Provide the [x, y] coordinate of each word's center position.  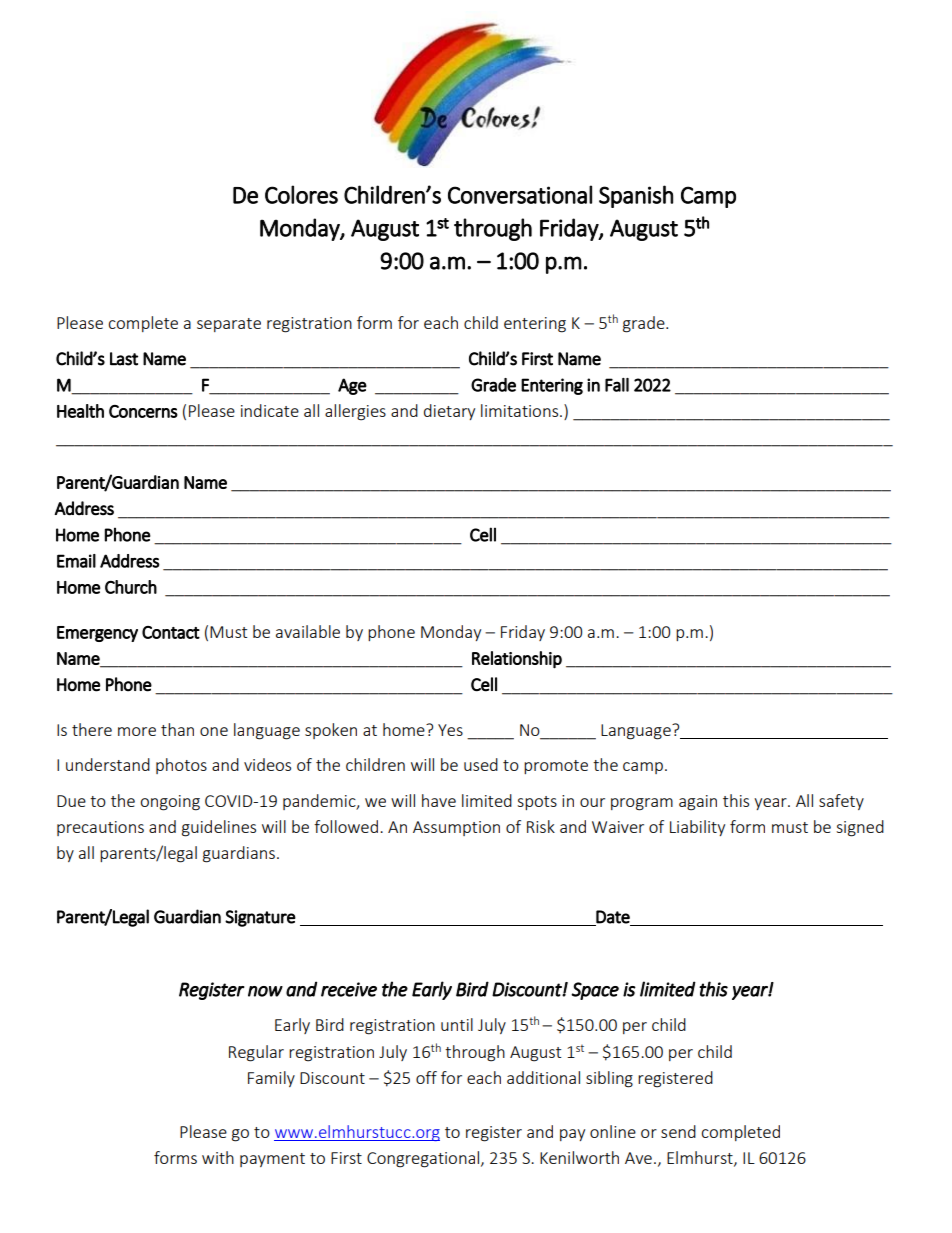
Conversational [520, 194]
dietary [449, 412]
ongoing [170, 803]
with [218, 1157]
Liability [697, 828]
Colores [301, 194]
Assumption [456, 828]
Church [131, 587]
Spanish [636, 196]
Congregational [424, 1159]
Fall [617, 385]
